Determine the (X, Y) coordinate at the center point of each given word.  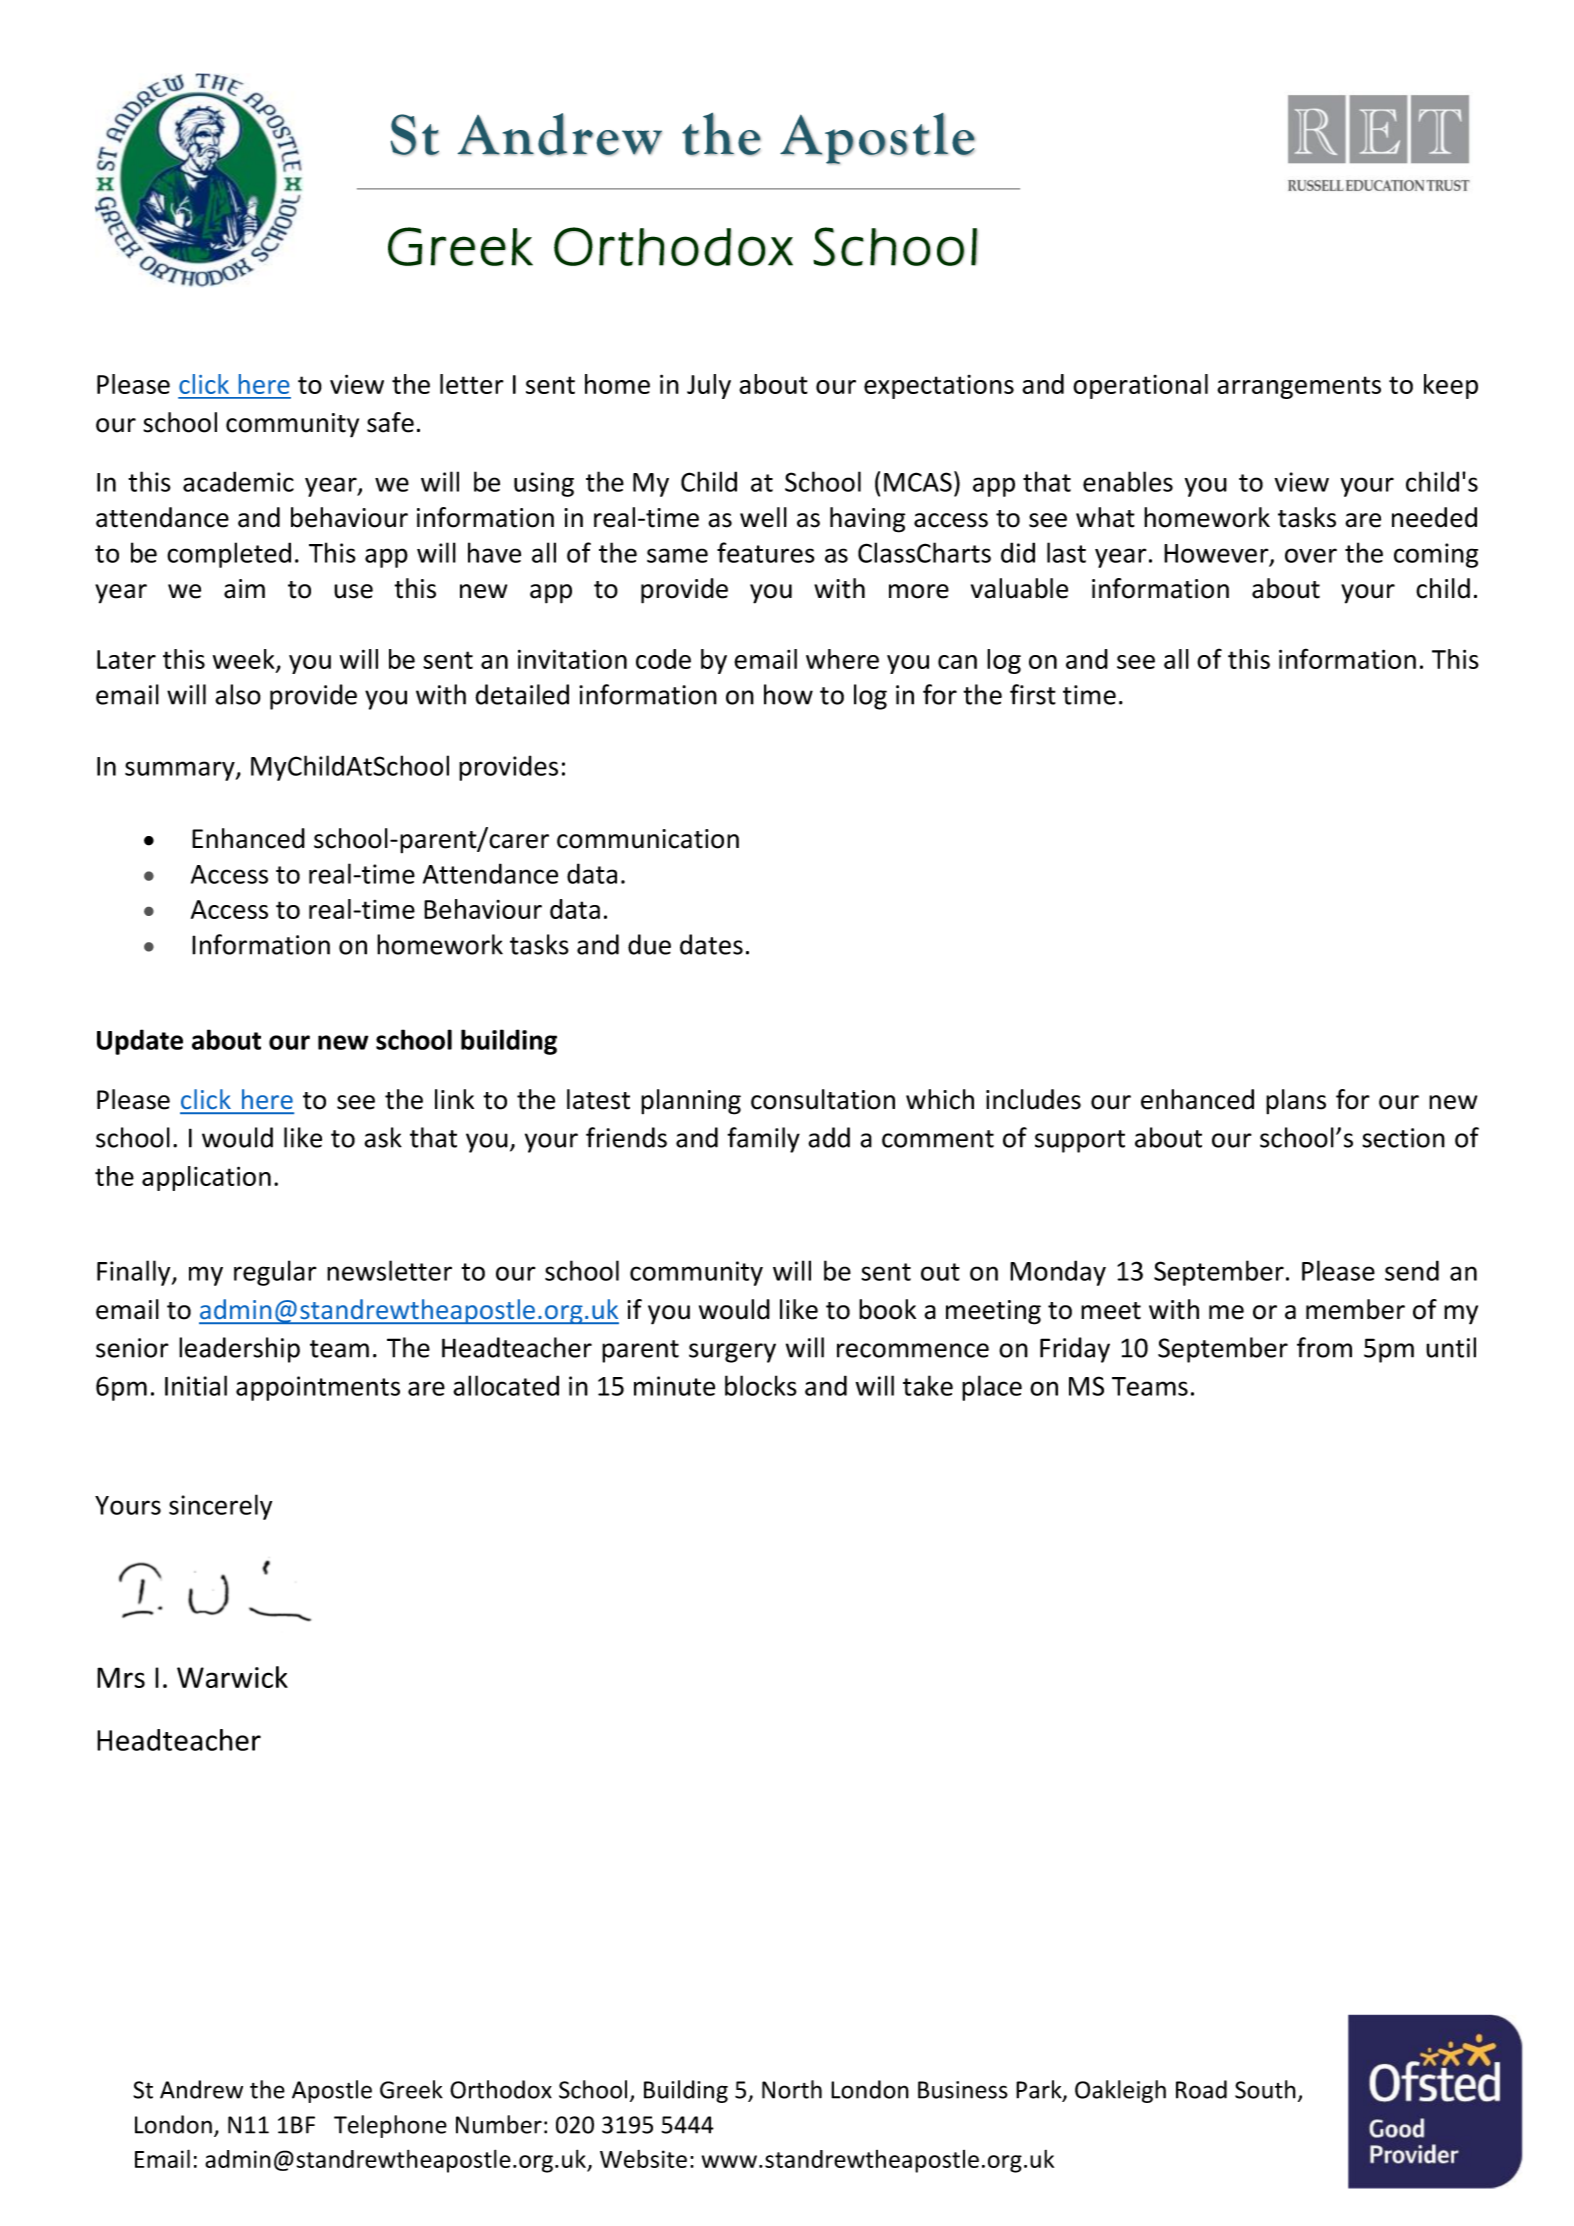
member (1355, 1309)
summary (181, 771)
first (1033, 694)
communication (648, 839)
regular (275, 1273)
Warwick (232, 1677)
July (709, 386)
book (887, 1309)
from (1324, 1347)
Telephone (390, 2126)
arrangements (1299, 387)
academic (238, 481)
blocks (761, 1385)
